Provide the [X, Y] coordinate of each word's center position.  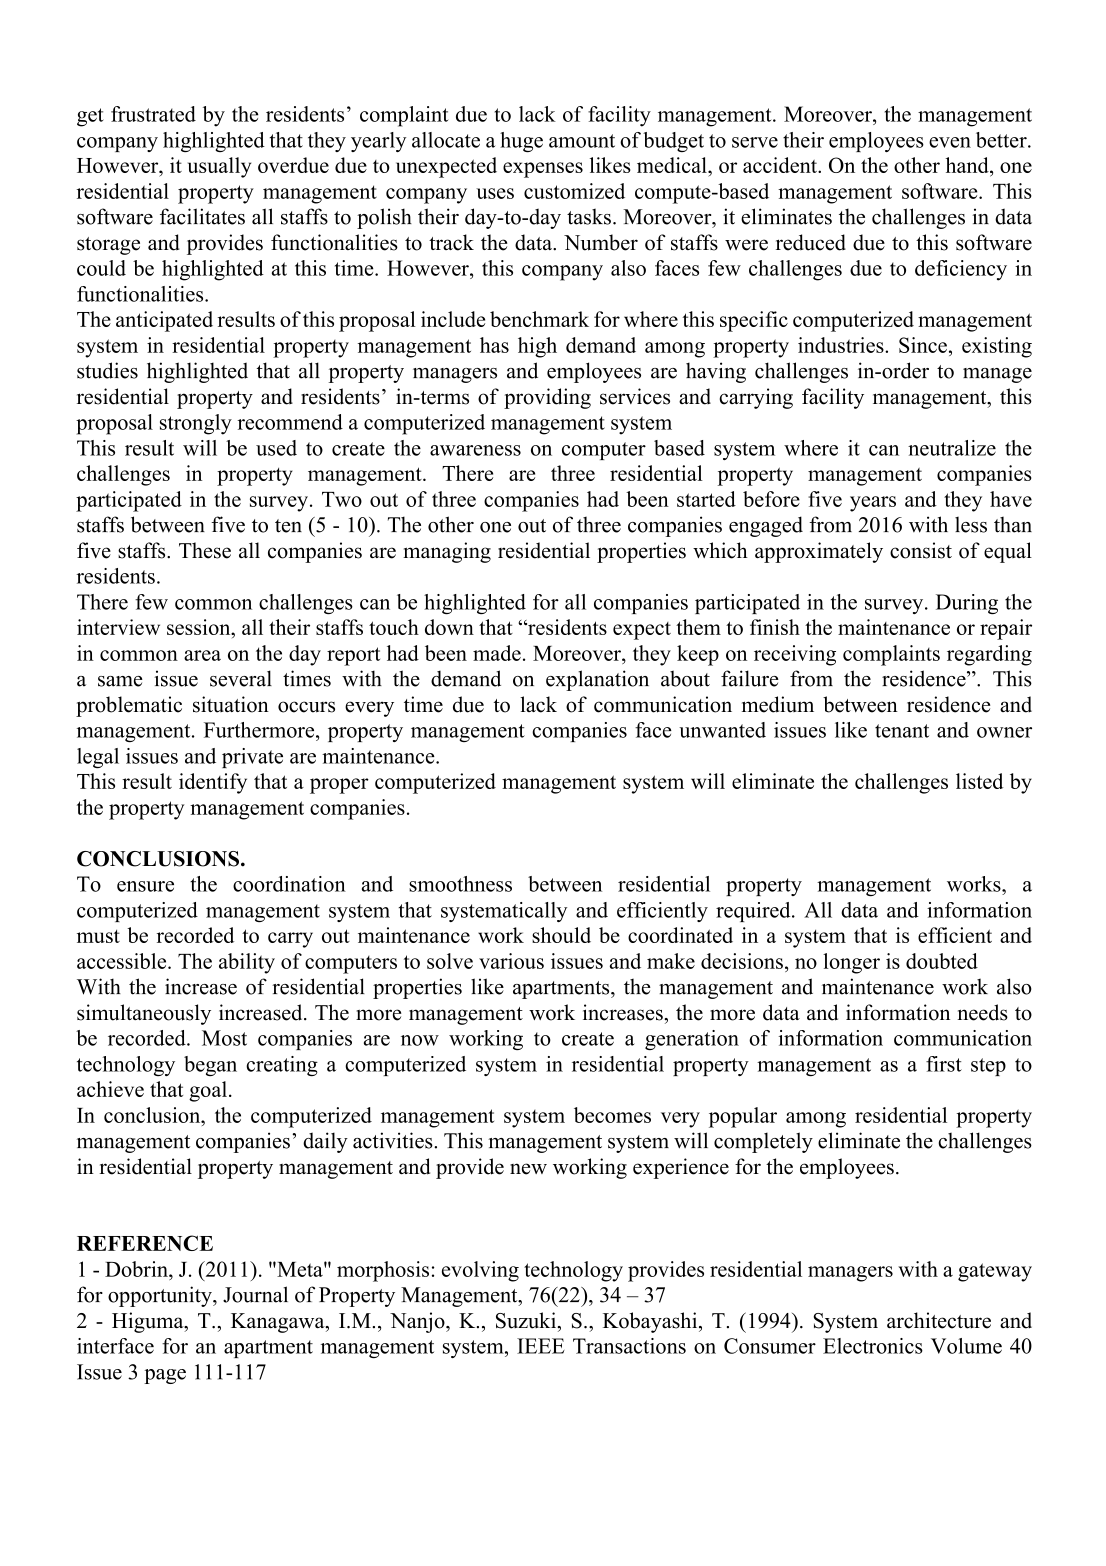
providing [547, 398]
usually [219, 167]
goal [208, 1091]
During [967, 604]
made [497, 653]
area [202, 655]
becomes [612, 1115]
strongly [196, 424]
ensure [145, 886]
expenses [543, 170]
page [165, 1376]
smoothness [460, 884]
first [944, 1064]
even [950, 142]
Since [923, 345]
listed [979, 781]
